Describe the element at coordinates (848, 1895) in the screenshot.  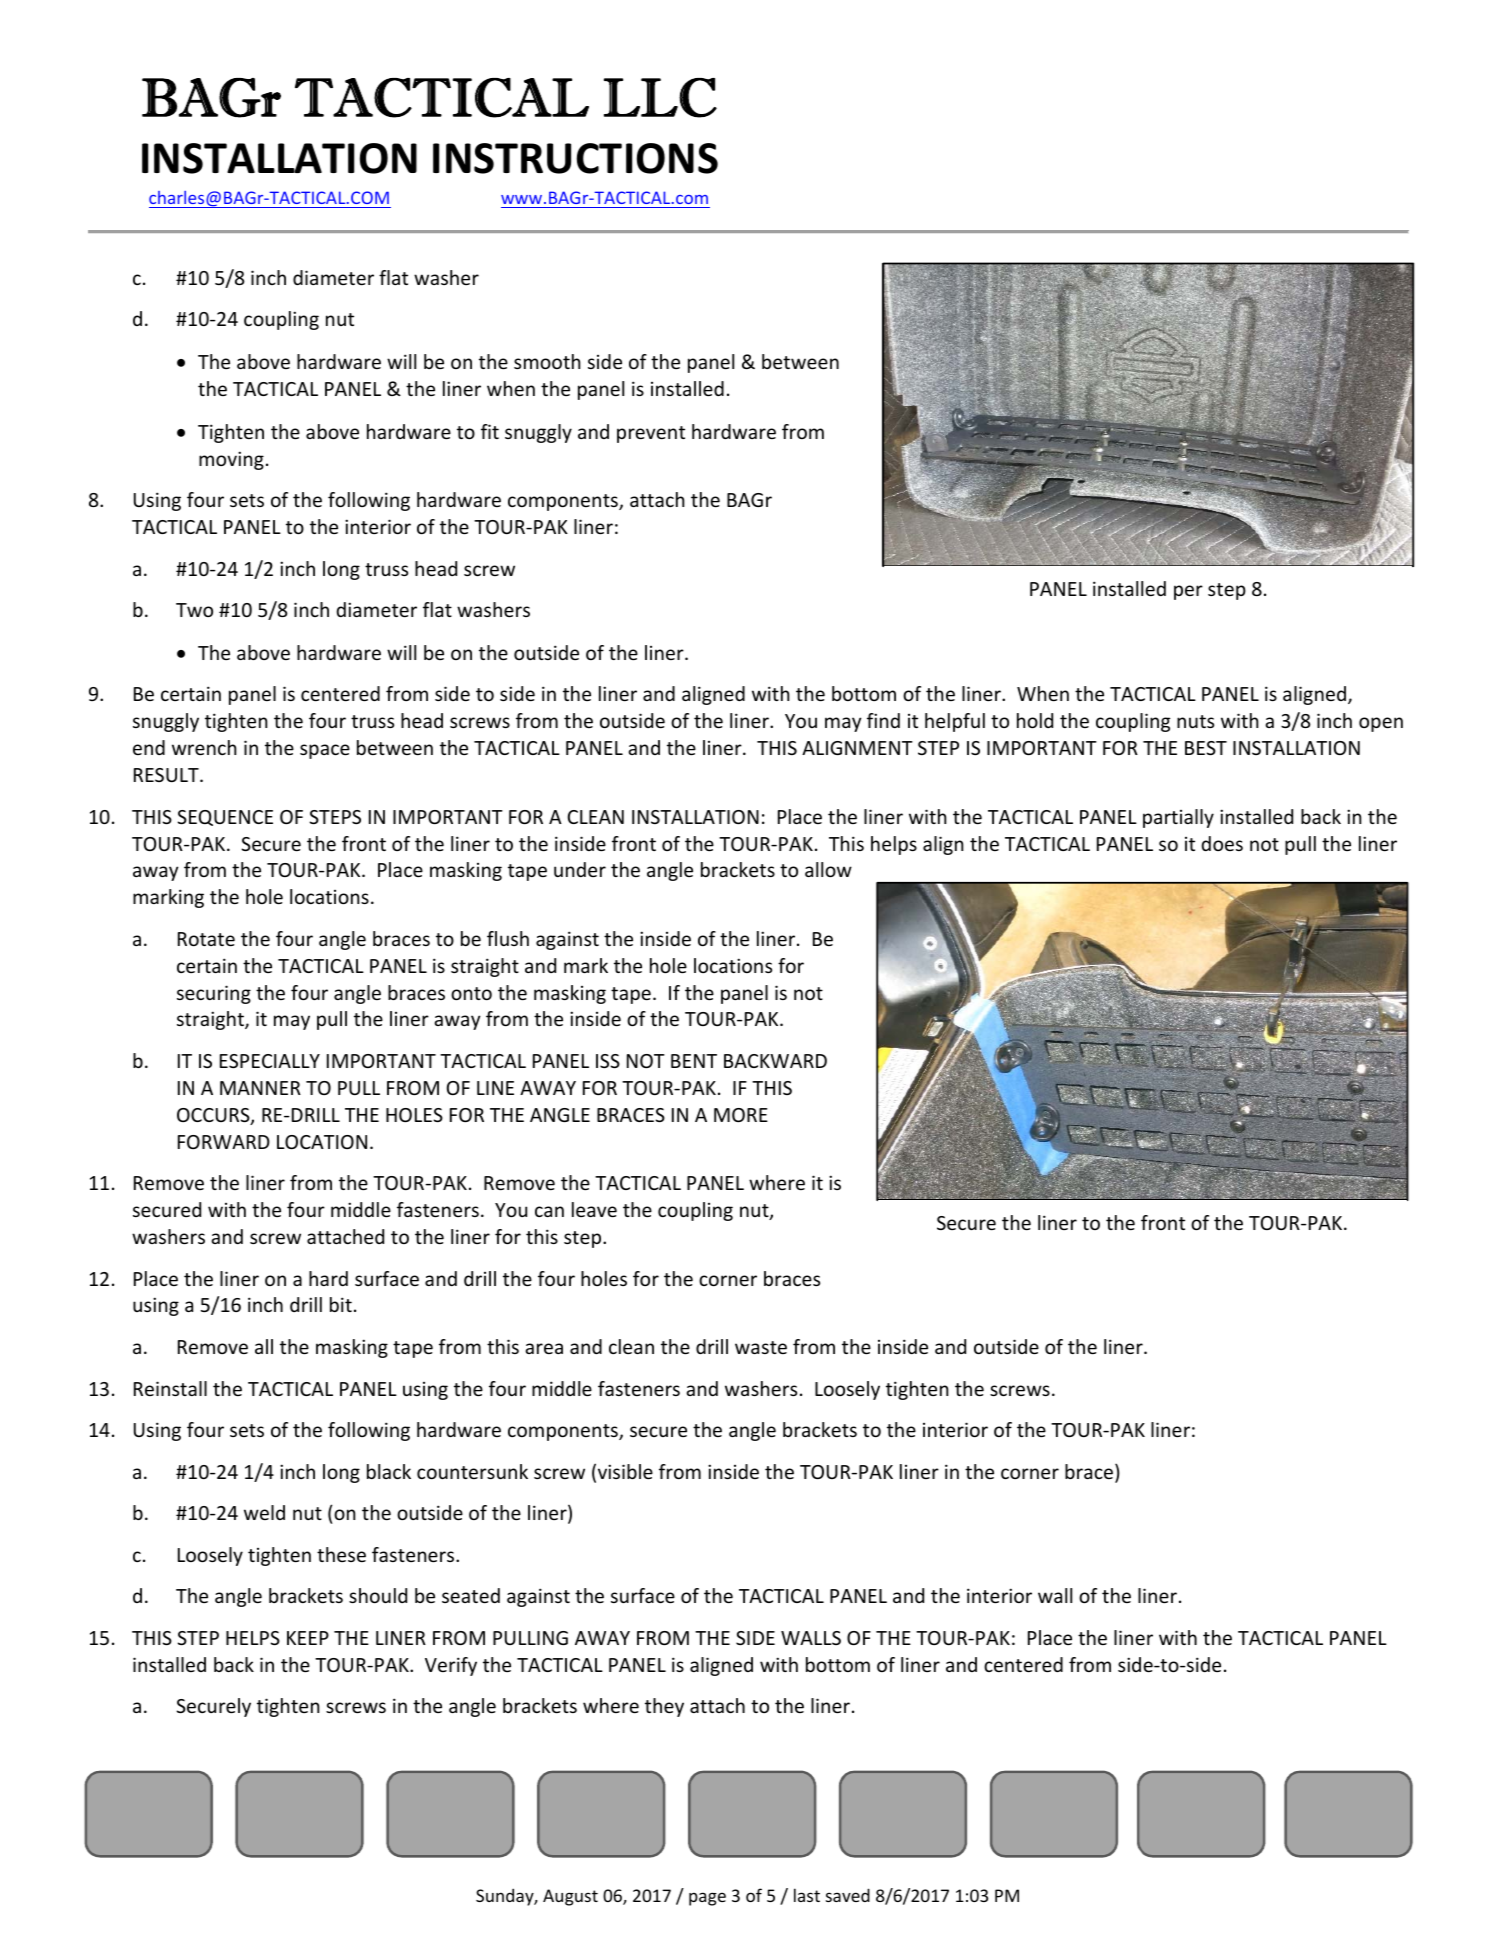
I see `saved` at that location.
